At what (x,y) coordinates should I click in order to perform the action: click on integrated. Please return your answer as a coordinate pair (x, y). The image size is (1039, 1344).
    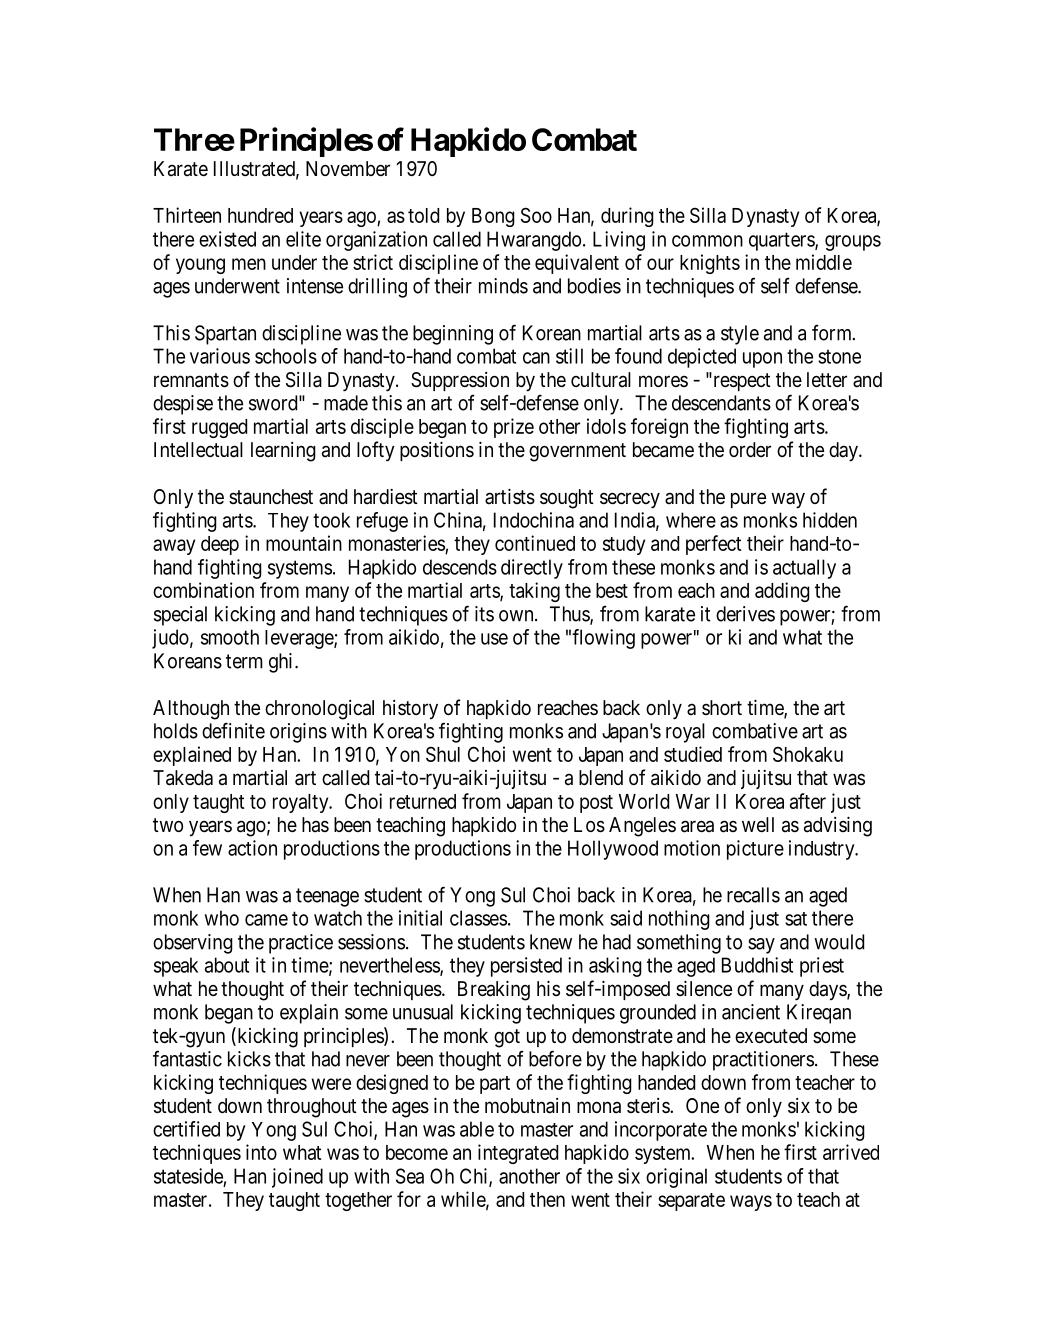
    Looking at the image, I should click on (518, 1154).
